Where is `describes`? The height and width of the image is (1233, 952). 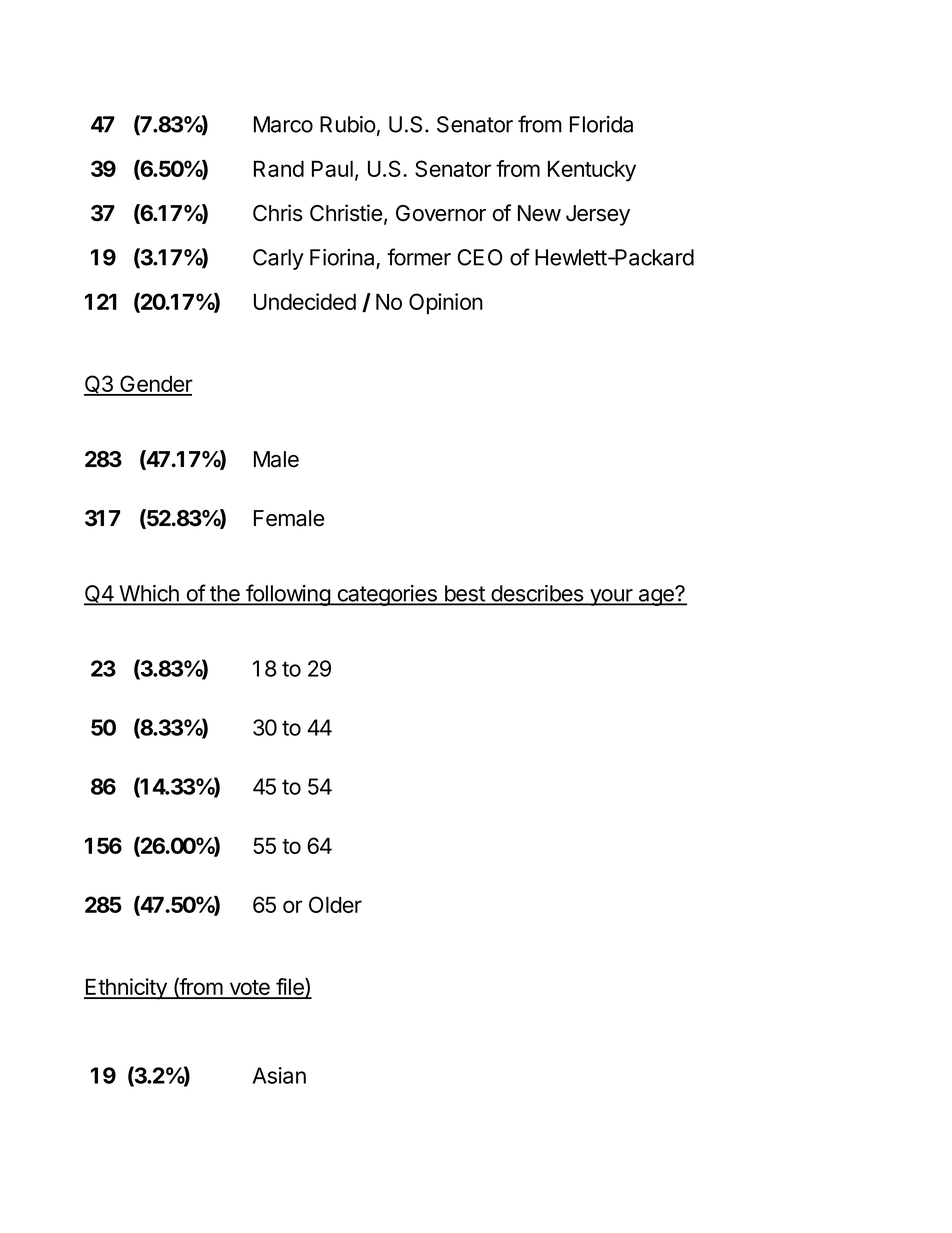
describes is located at coordinates (537, 594).
